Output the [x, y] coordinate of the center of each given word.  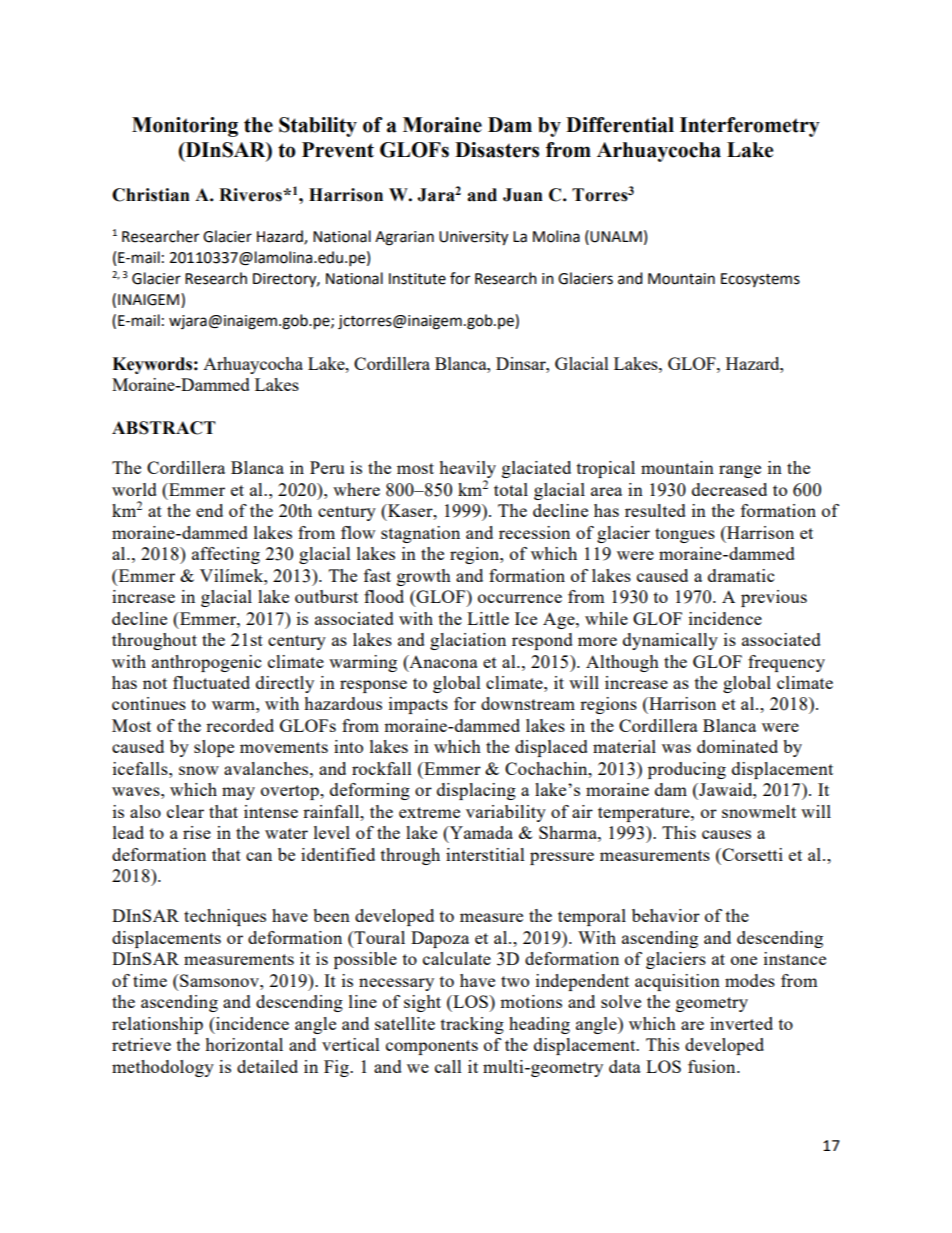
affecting [226, 555]
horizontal [244, 1044]
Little [488, 618]
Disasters [497, 150]
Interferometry [750, 127]
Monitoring [185, 127]
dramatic [741, 575]
